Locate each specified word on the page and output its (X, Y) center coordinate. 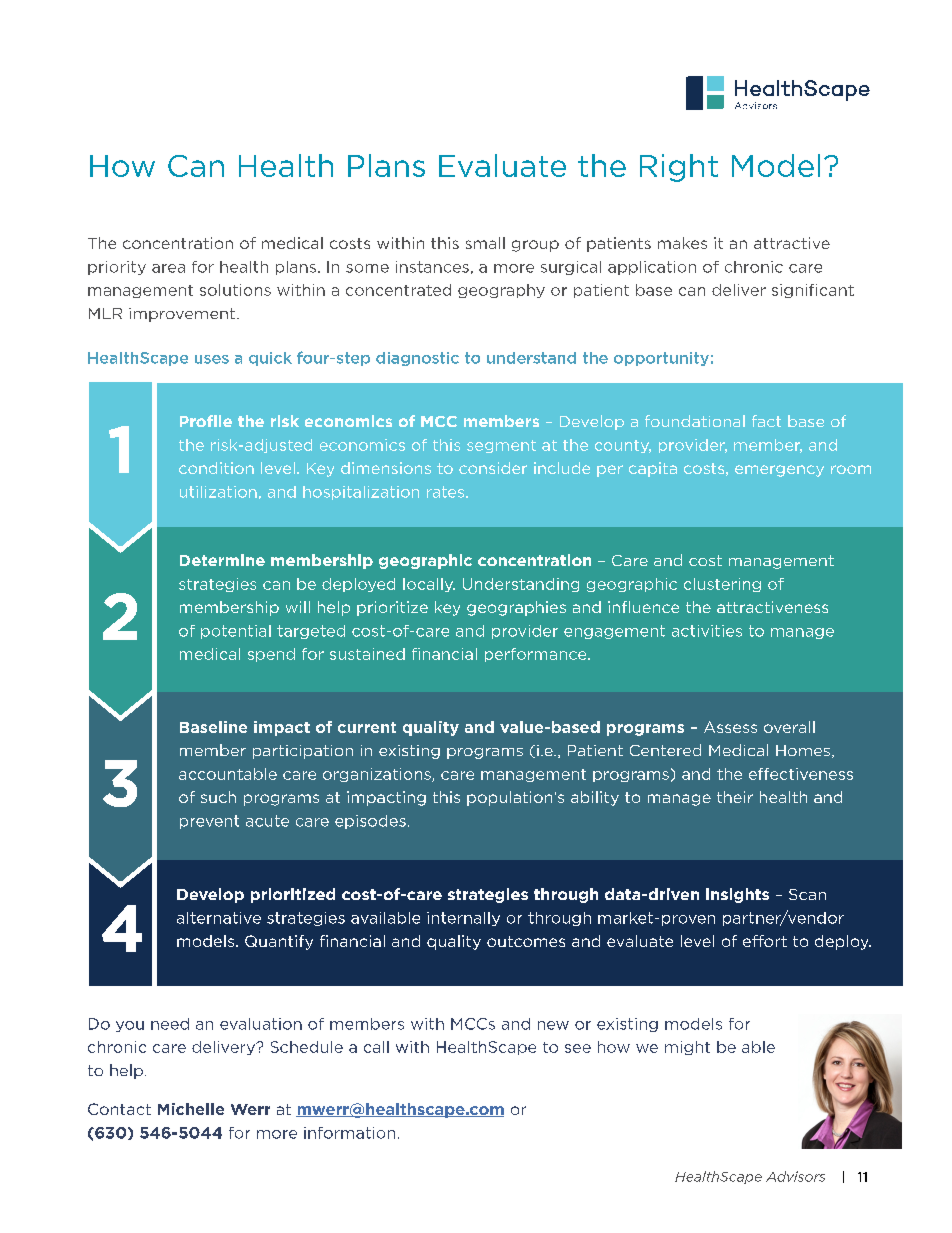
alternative (219, 918)
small (485, 243)
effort (765, 941)
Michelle (191, 1109)
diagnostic (417, 359)
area (168, 268)
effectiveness (801, 774)
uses (212, 359)
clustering (722, 585)
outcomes (526, 941)
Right (679, 168)
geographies (516, 608)
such (218, 797)
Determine (222, 560)
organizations (378, 775)
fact (766, 421)
